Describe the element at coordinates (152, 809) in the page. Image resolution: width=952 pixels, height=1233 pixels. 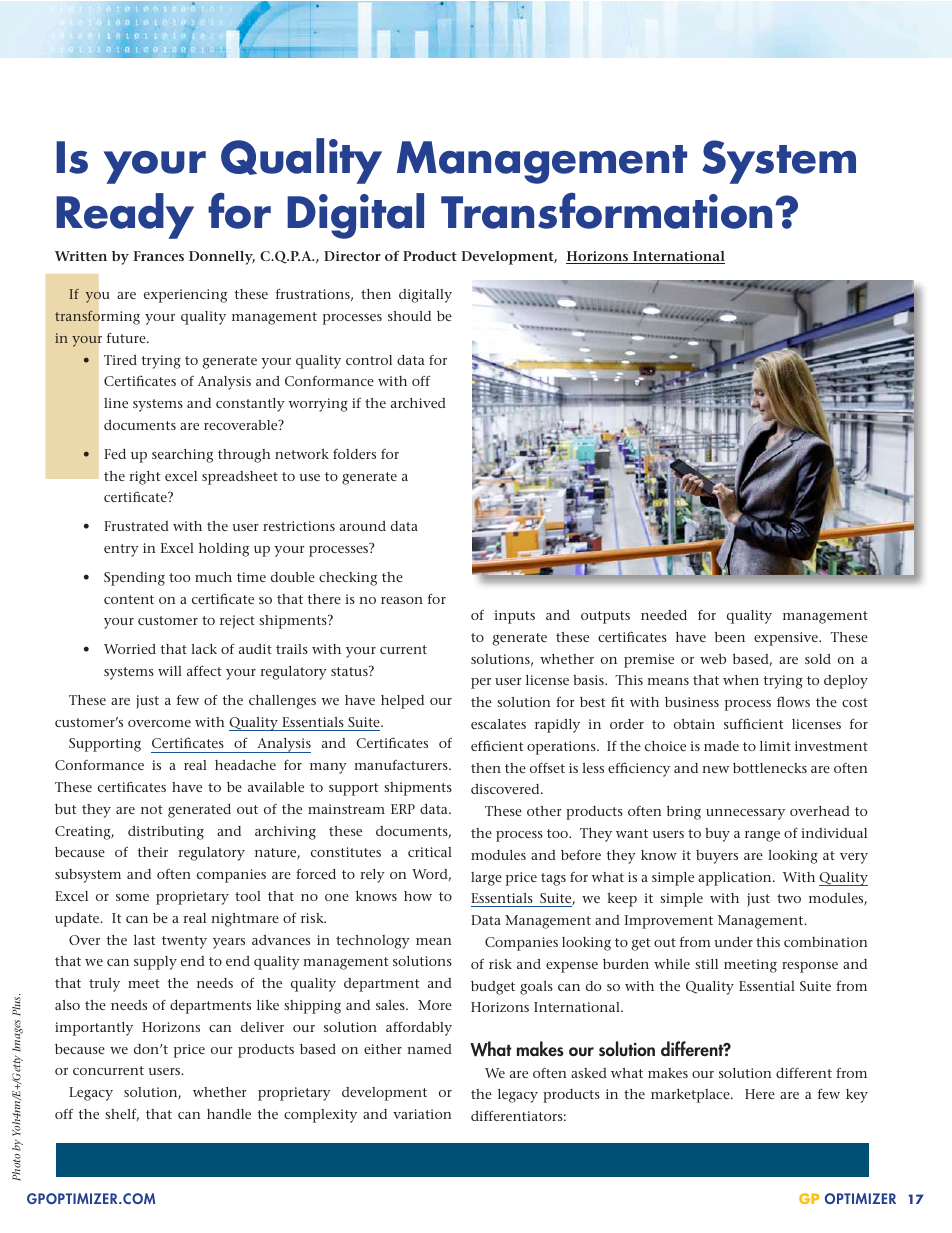
I see `not` at that location.
